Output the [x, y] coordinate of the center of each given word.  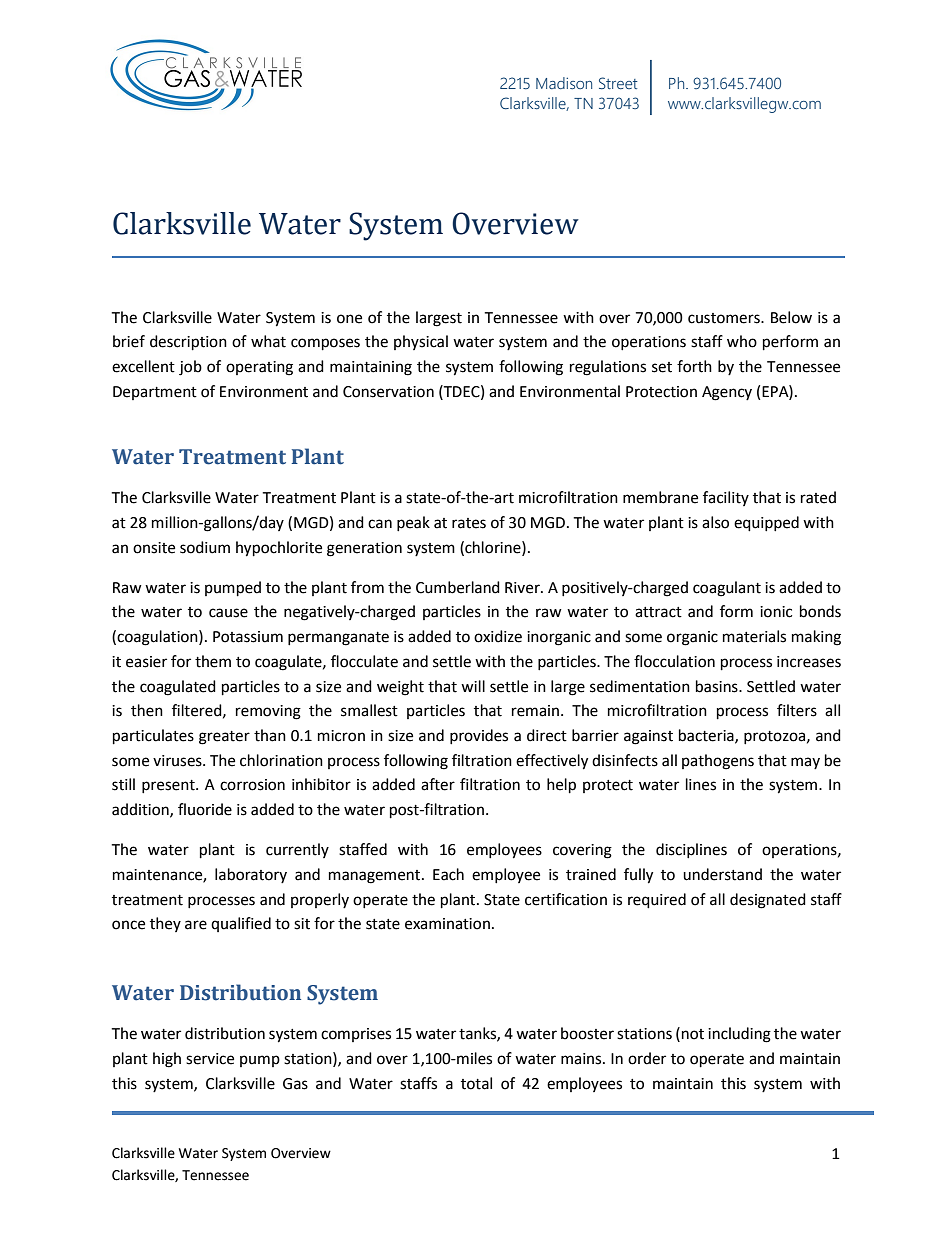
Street [618, 83]
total [476, 1083]
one [349, 319]
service [210, 1059]
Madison [564, 83]
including [739, 1035]
